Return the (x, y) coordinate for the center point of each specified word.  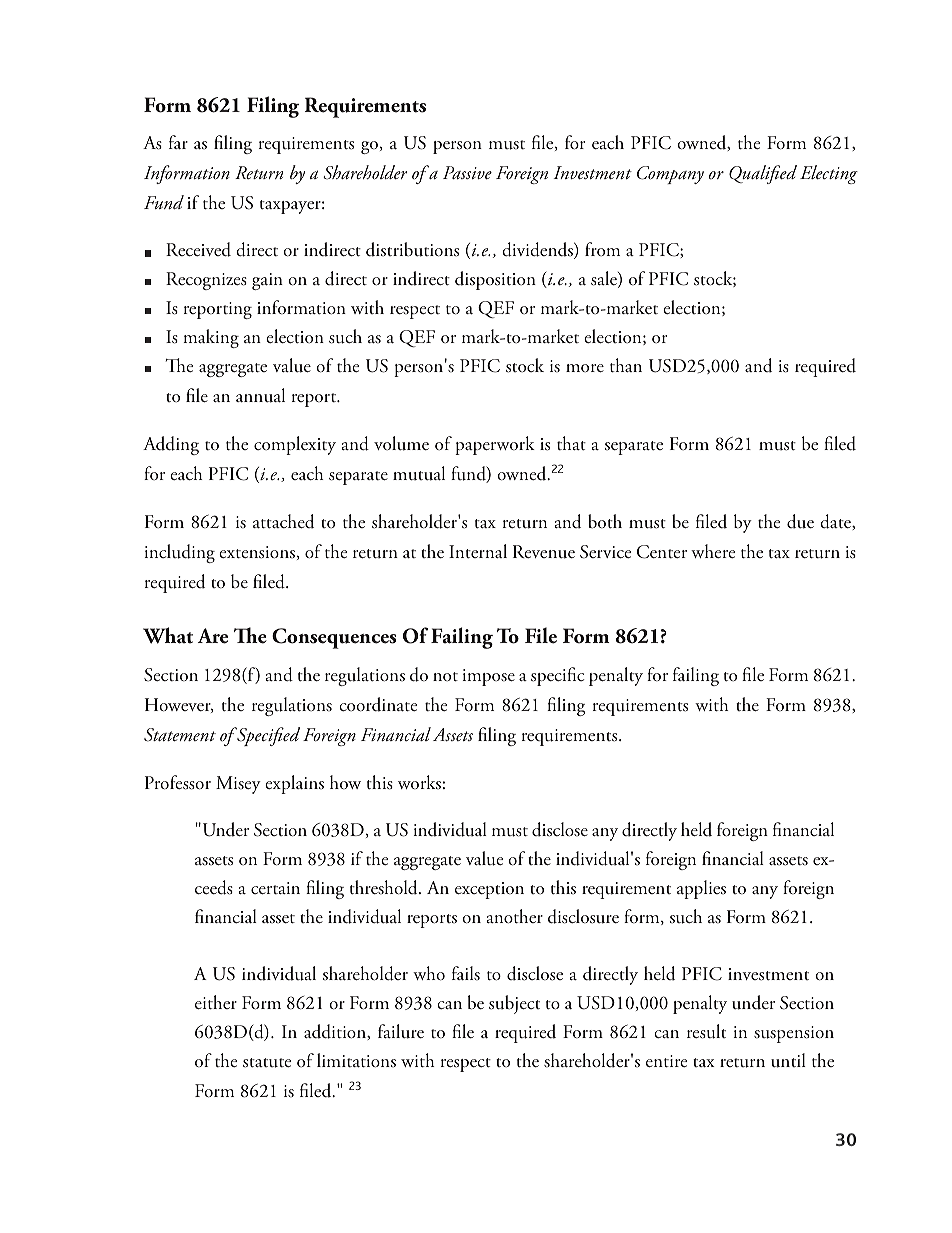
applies (701, 889)
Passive (467, 172)
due (800, 521)
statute (267, 1063)
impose (488, 677)
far (178, 142)
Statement (180, 735)
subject (514, 1004)
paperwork (495, 445)
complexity (295, 445)
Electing (829, 174)
